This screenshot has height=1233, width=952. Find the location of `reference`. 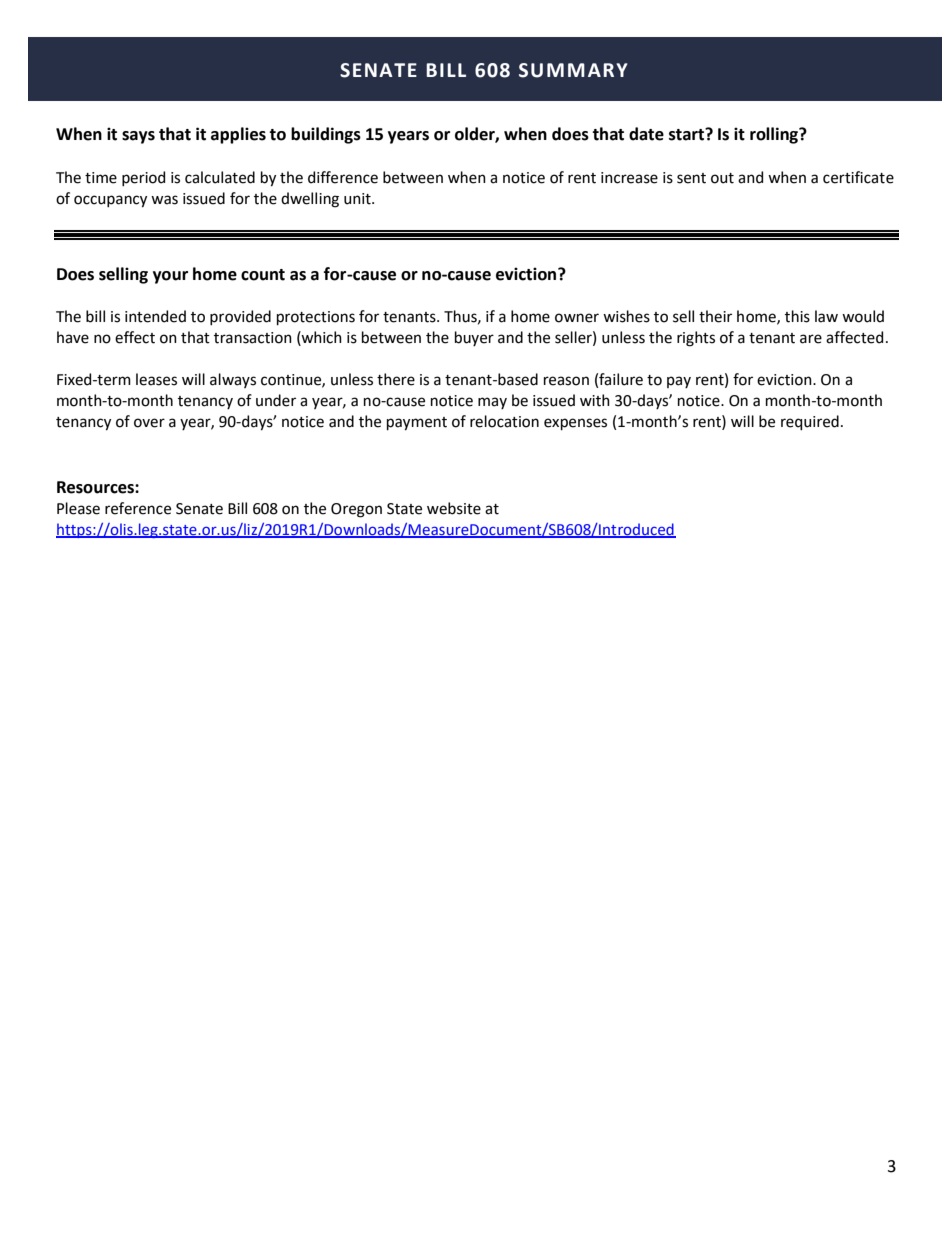

reference is located at coordinates (138, 508).
